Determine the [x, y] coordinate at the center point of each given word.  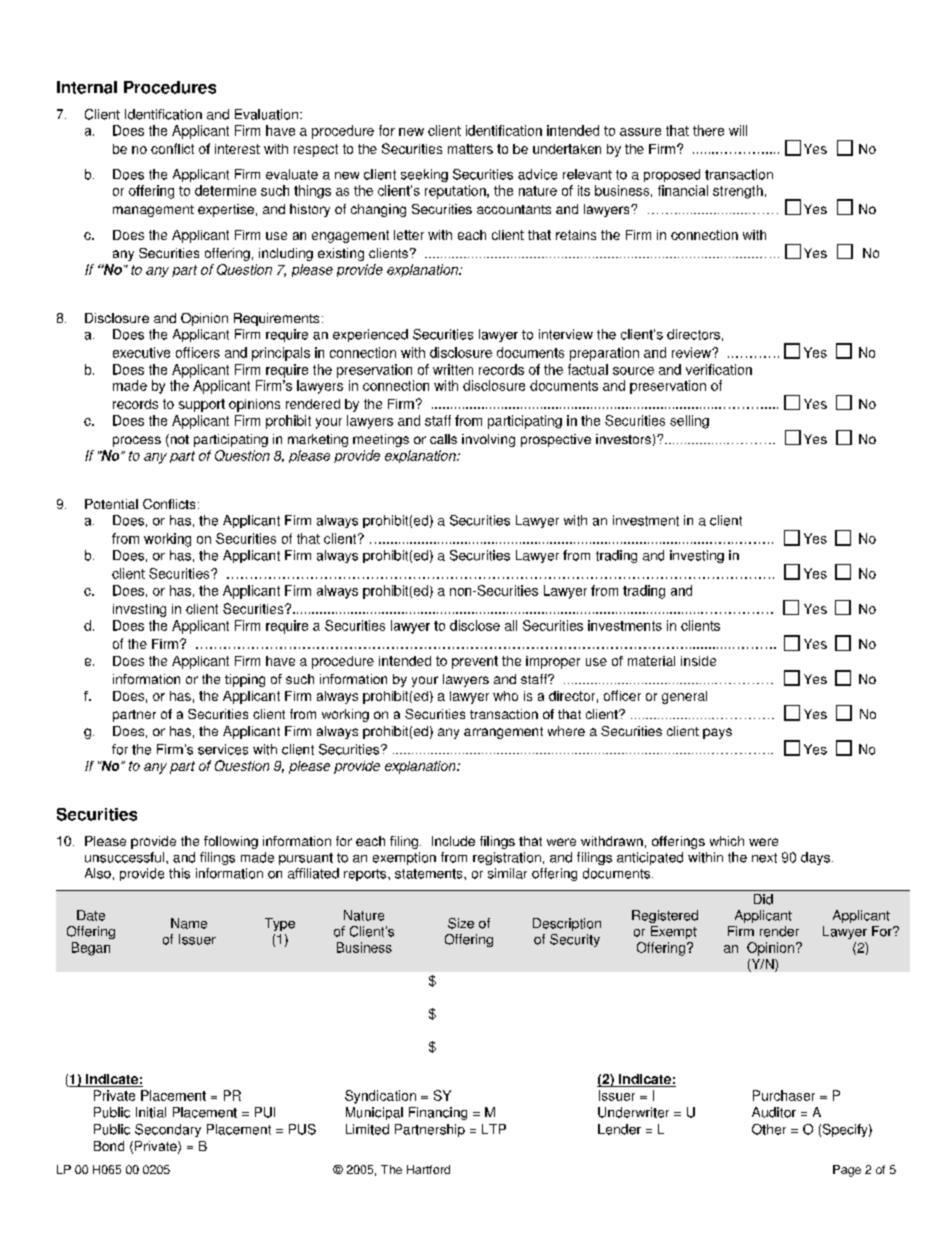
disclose [475, 625]
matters [470, 149]
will [738, 130]
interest [237, 149]
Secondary [168, 1130]
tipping [245, 680]
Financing [438, 1113]
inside [698, 661]
